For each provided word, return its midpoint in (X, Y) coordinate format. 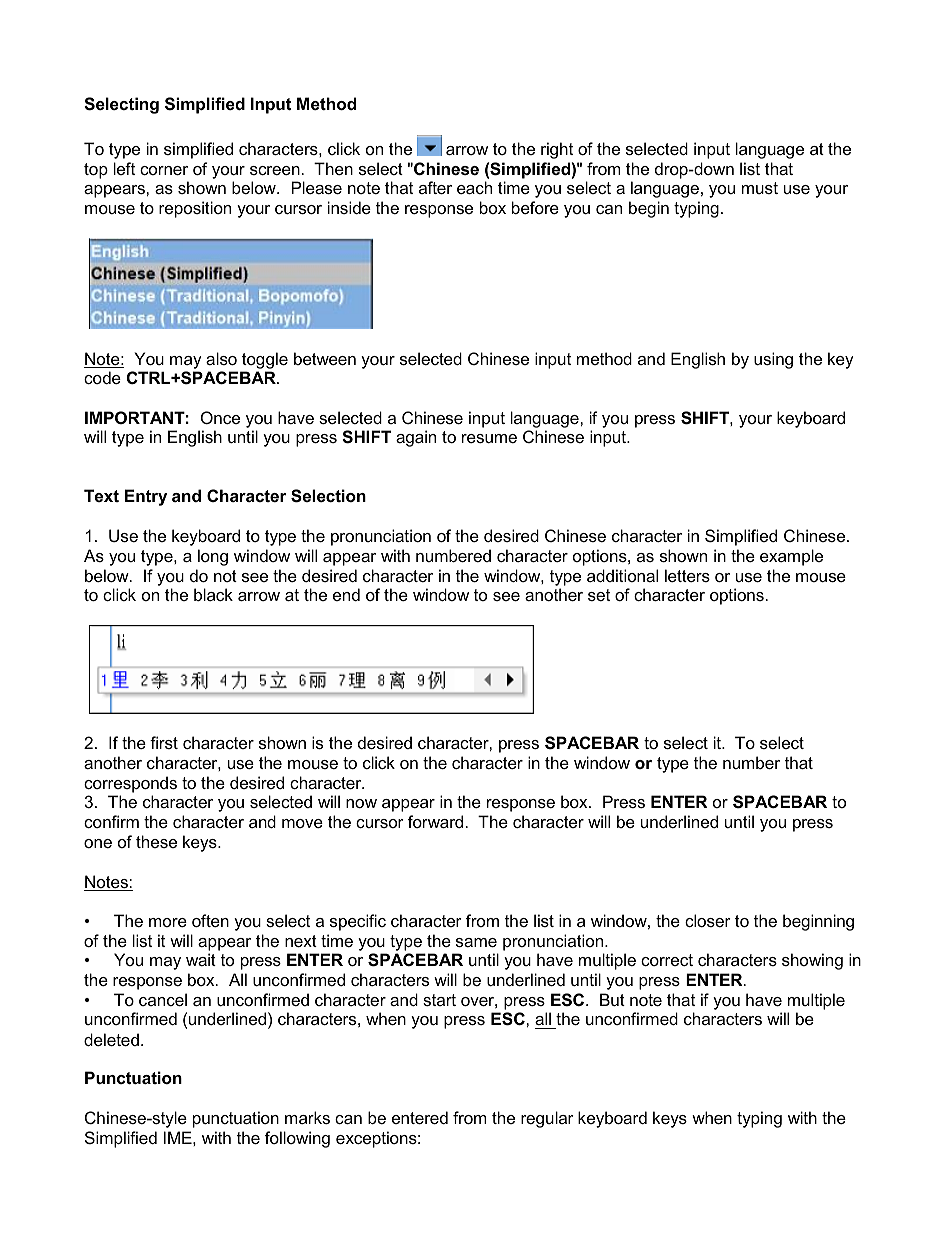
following (297, 1139)
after (435, 187)
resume (489, 438)
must (760, 188)
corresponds (130, 784)
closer (708, 920)
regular (547, 1119)
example (791, 557)
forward (435, 821)
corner (164, 170)
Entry (146, 497)
